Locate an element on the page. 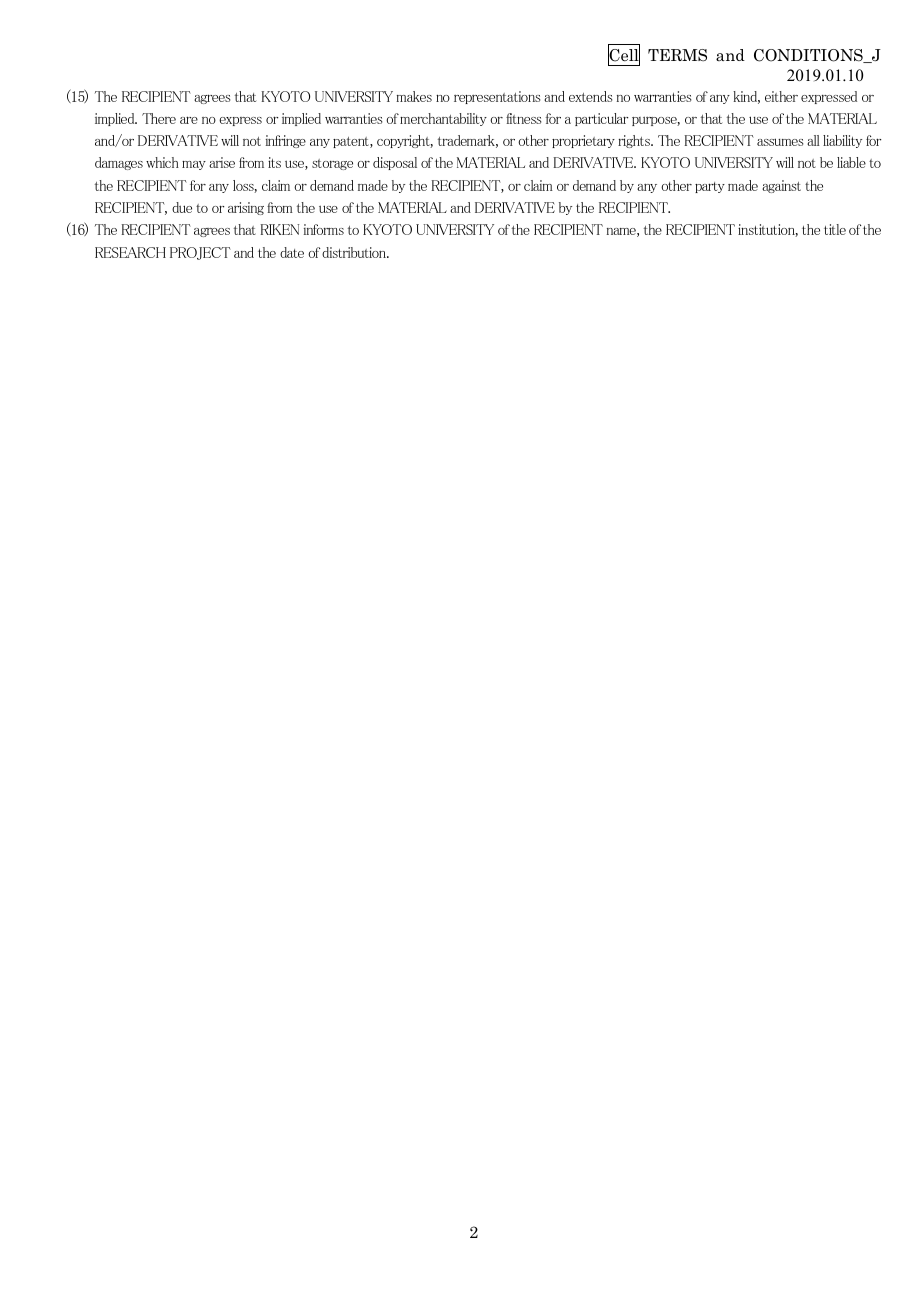 This image has width=924, height=1308. party is located at coordinates (710, 187).
